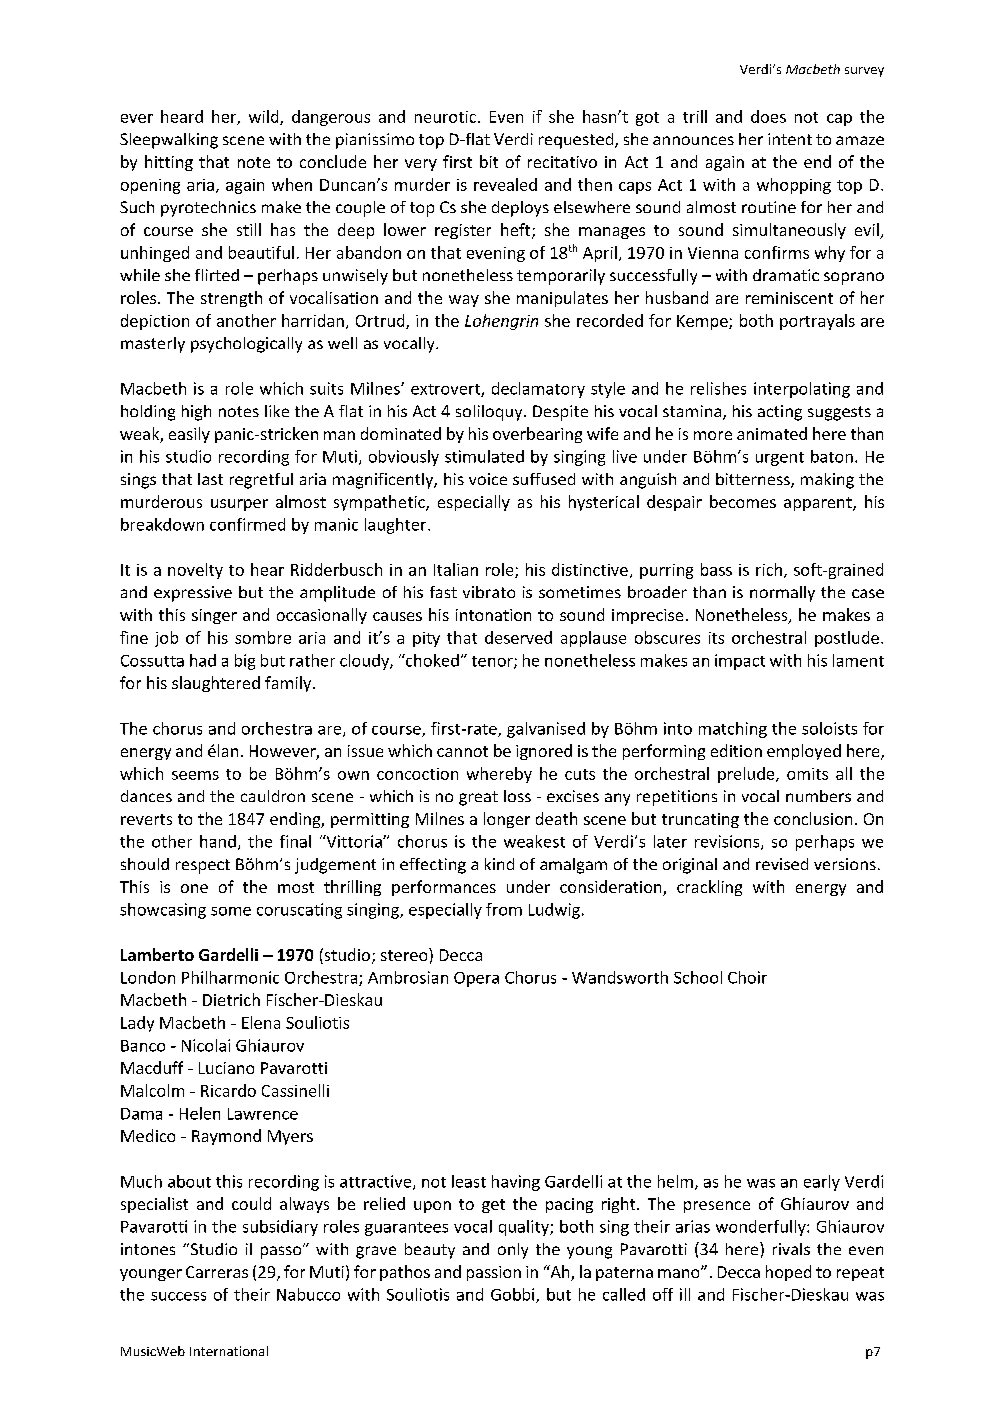 Image resolution: width=1004 pixels, height=1420 pixels. What do you see at coordinates (782, 864) in the screenshot?
I see `revised` at bounding box center [782, 864].
